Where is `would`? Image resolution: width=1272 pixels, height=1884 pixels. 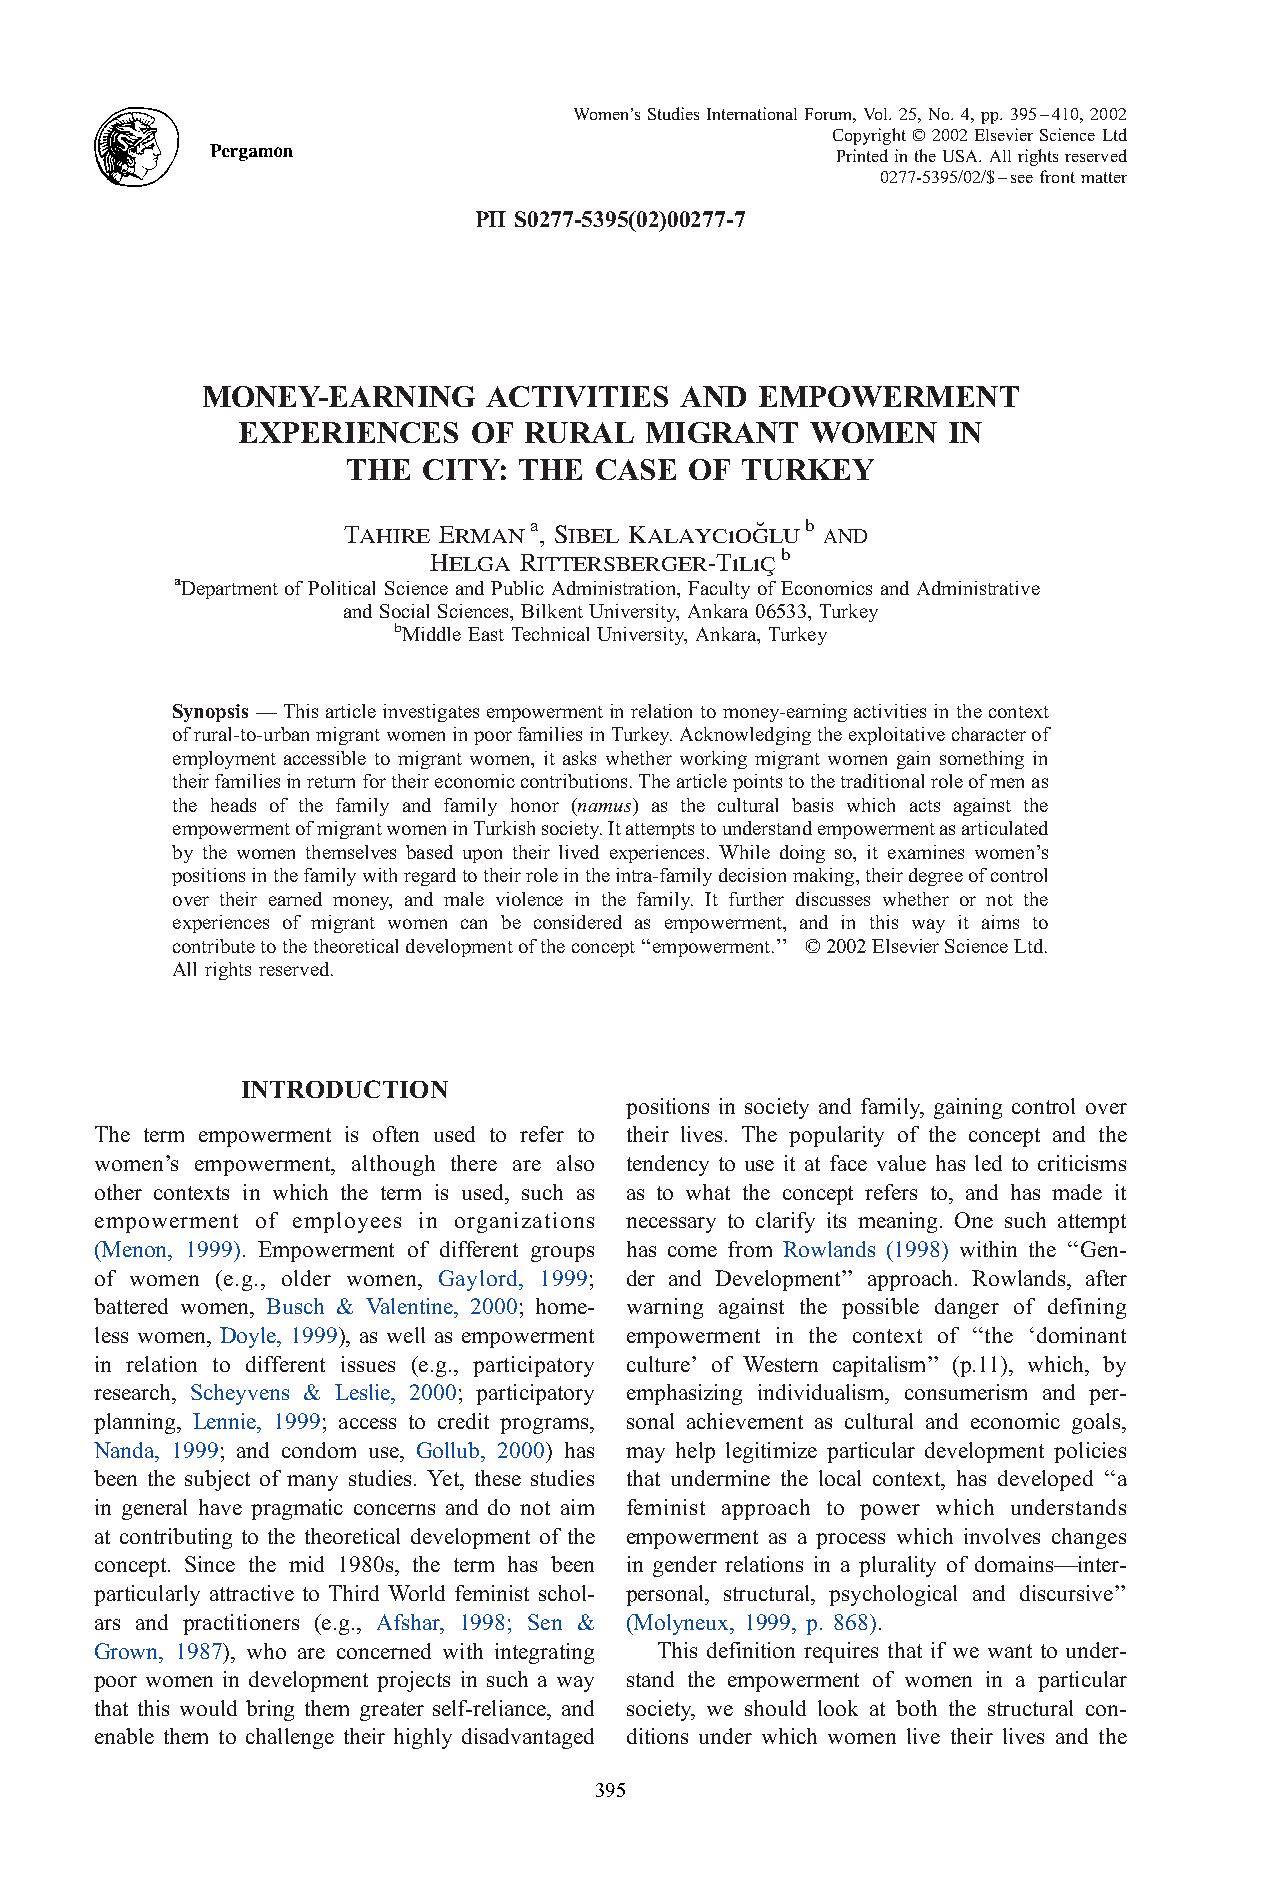
would is located at coordinates (208, 1708).
